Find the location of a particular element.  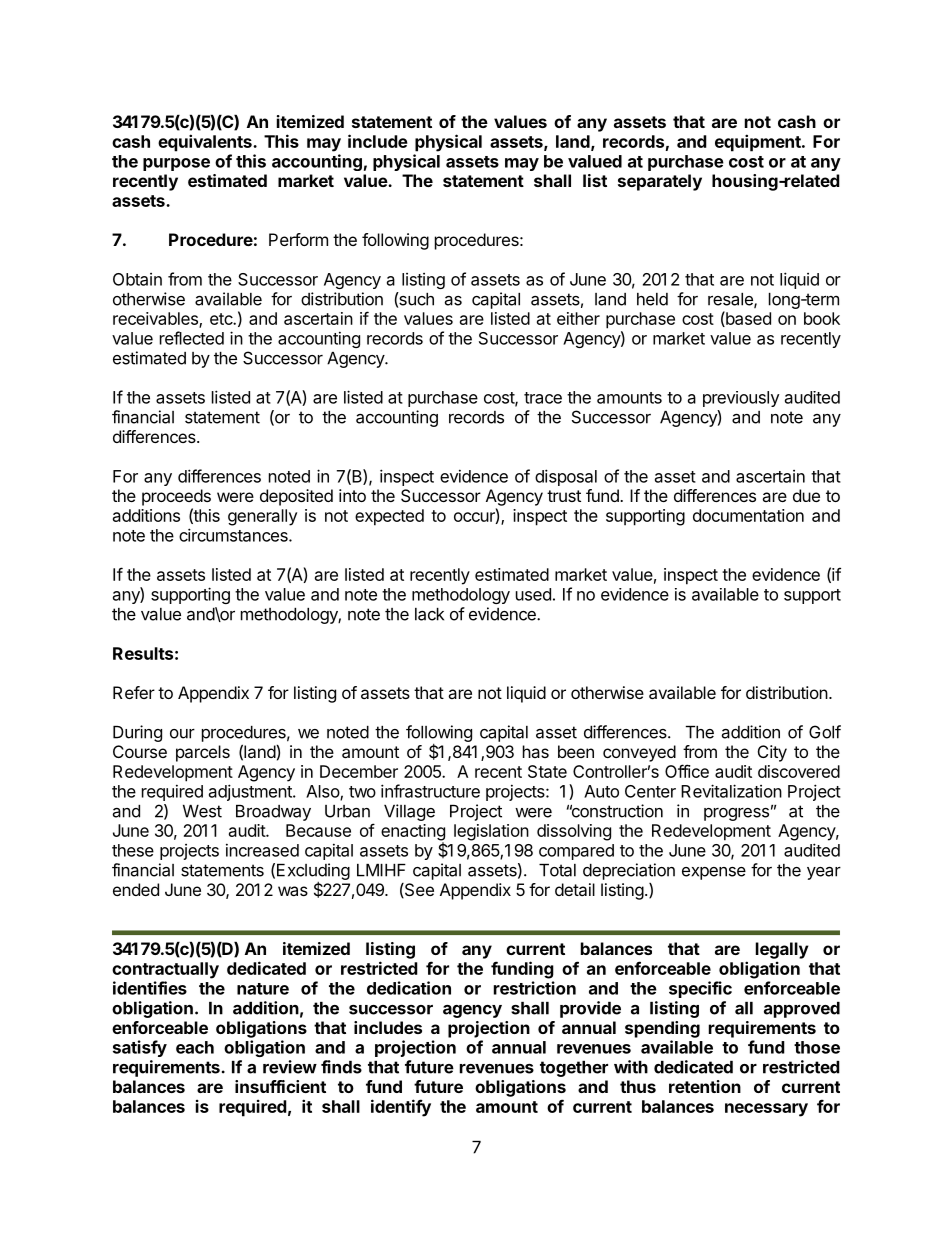

previously is located at coordinates (741, 399).
